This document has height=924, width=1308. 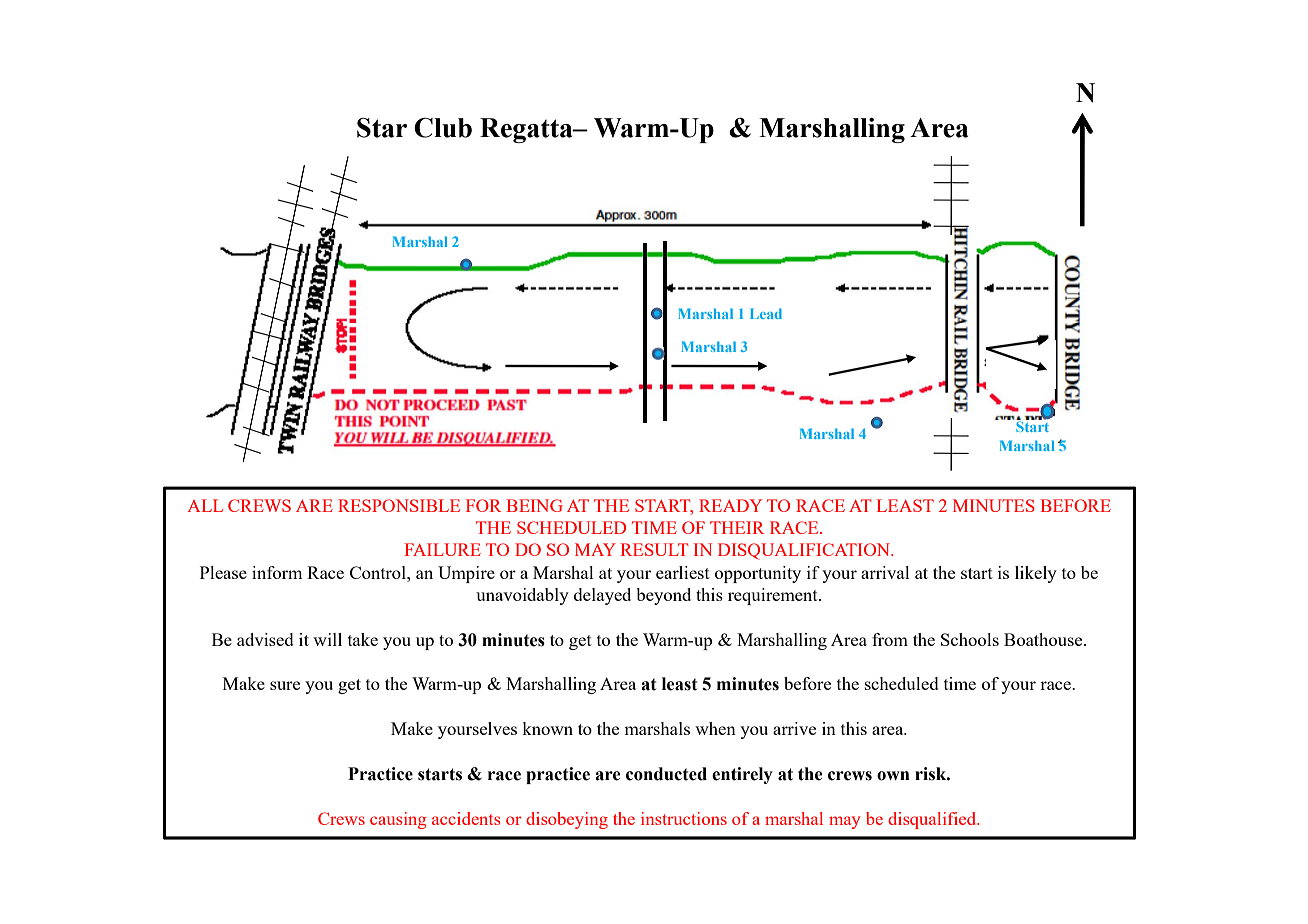 I want to click on Lead, so click(x=766, y=313).
